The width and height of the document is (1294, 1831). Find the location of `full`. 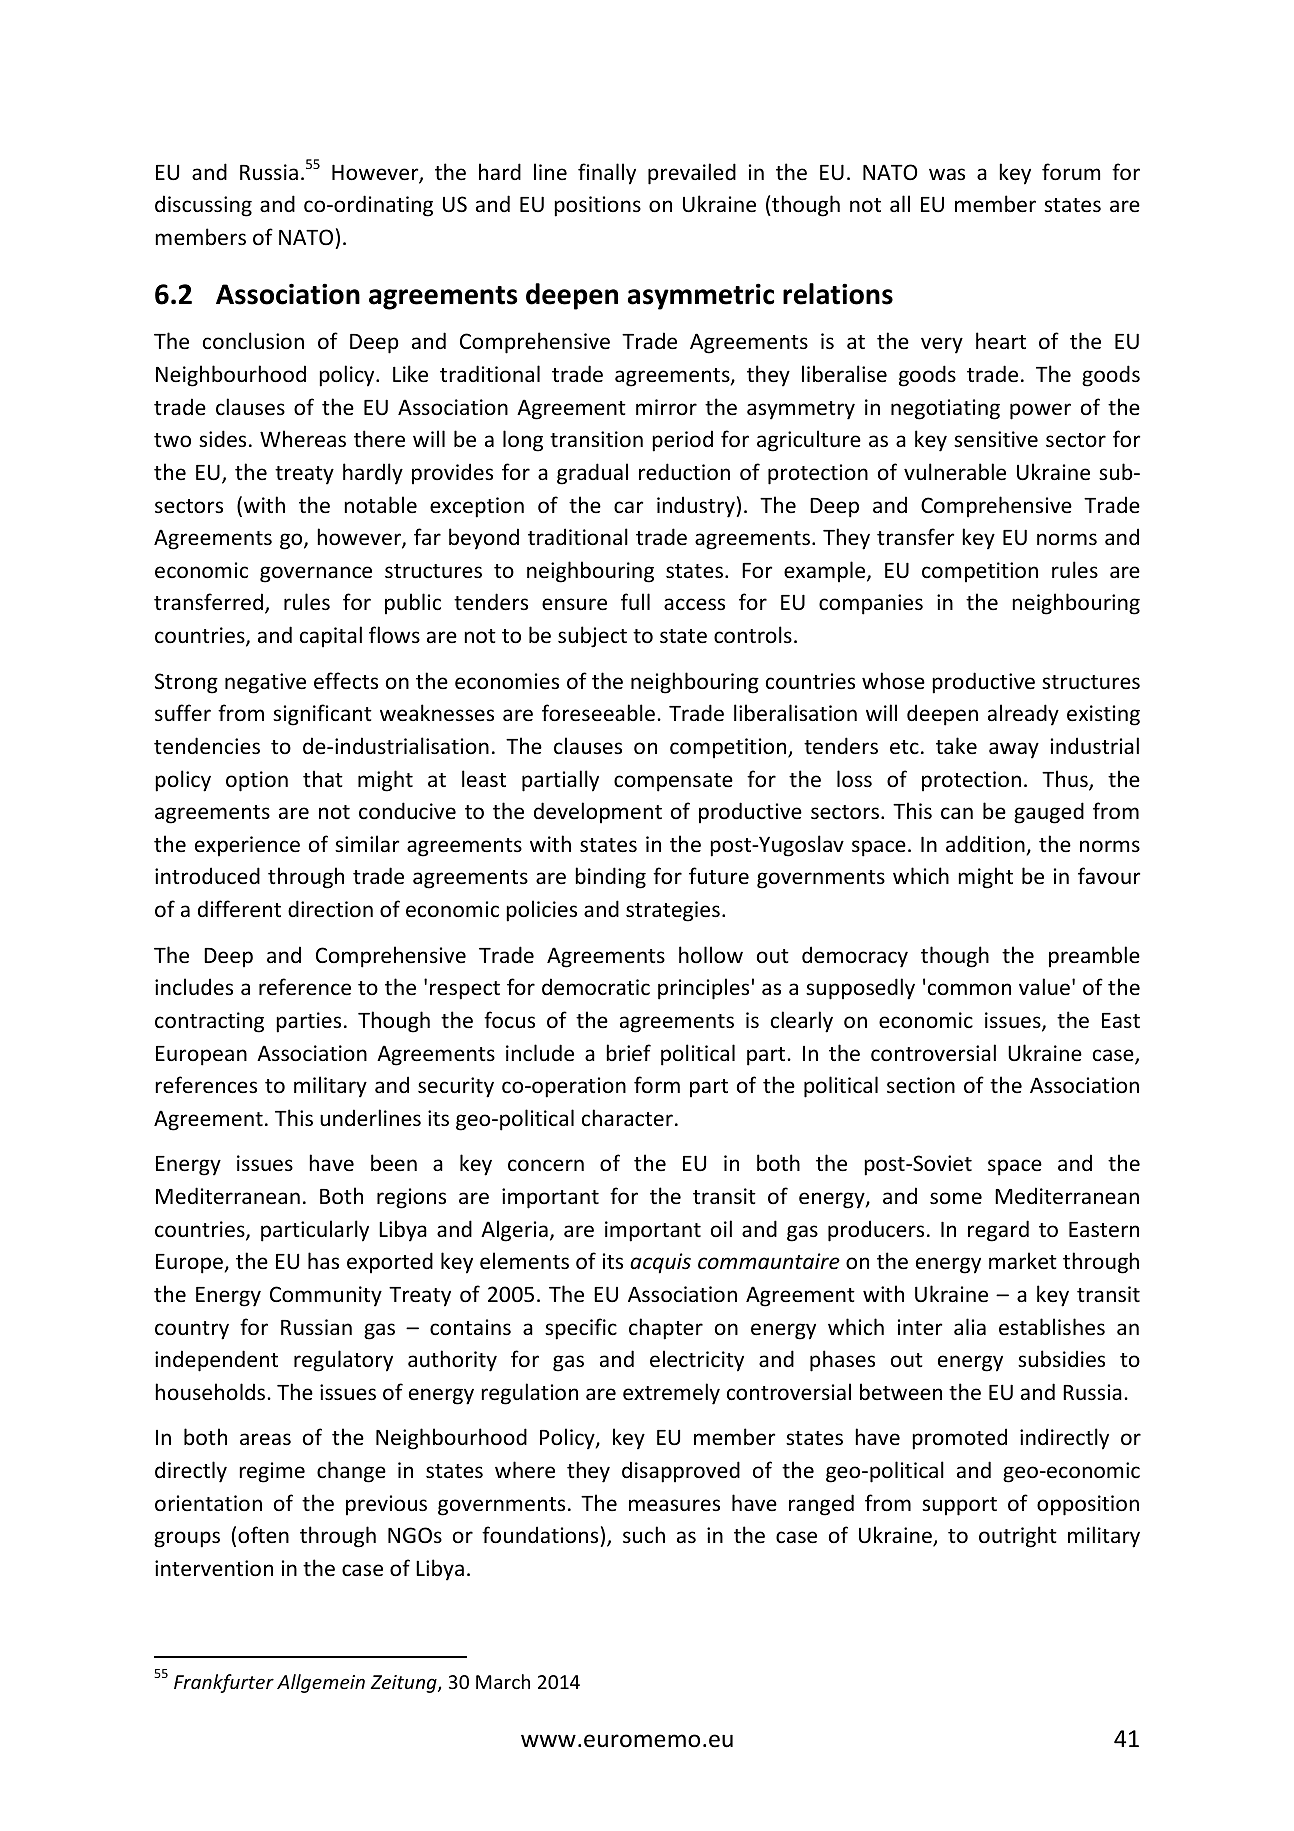

full is located at coordinates (635, 601).
